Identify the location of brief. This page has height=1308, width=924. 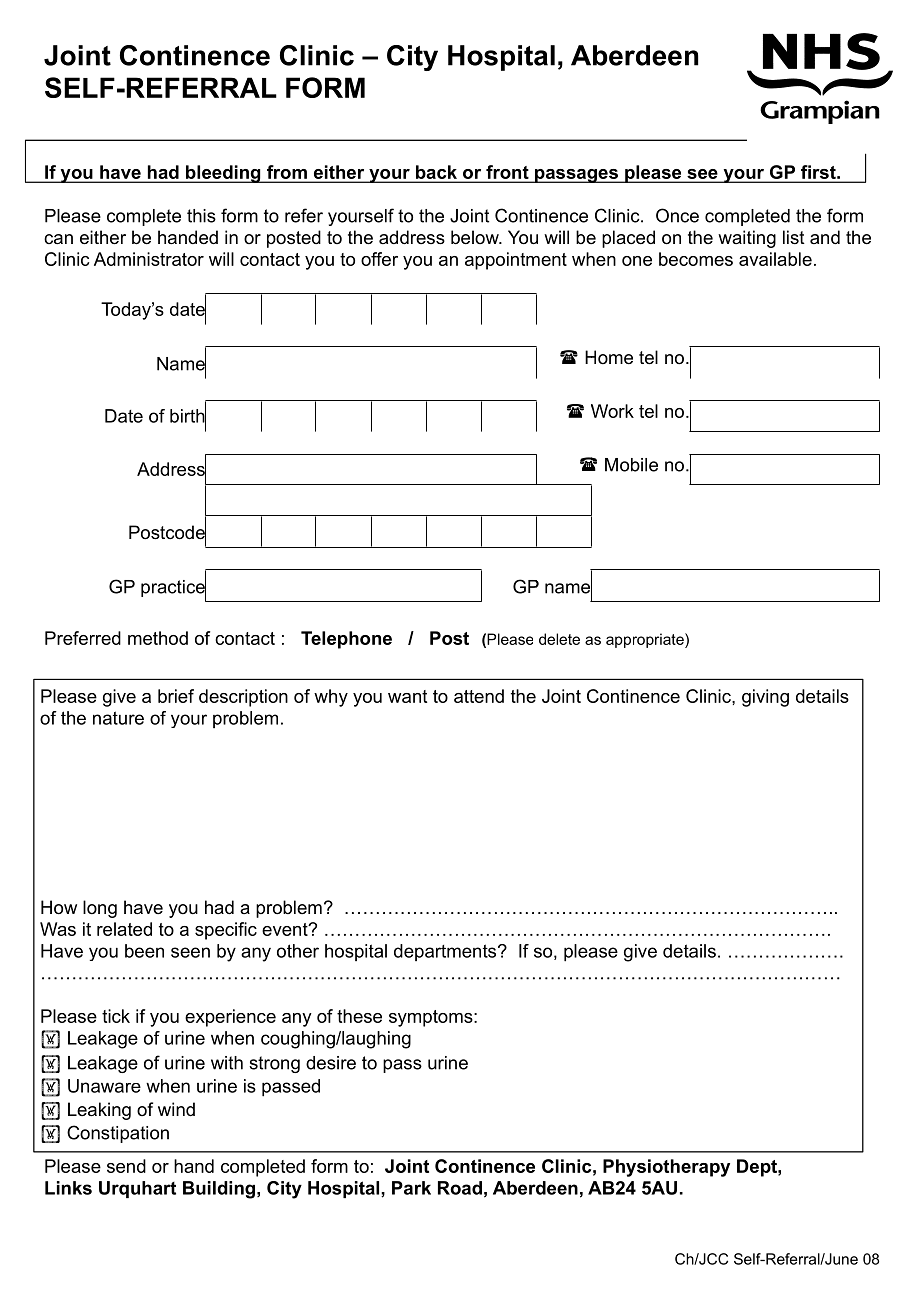
(176, 696).
